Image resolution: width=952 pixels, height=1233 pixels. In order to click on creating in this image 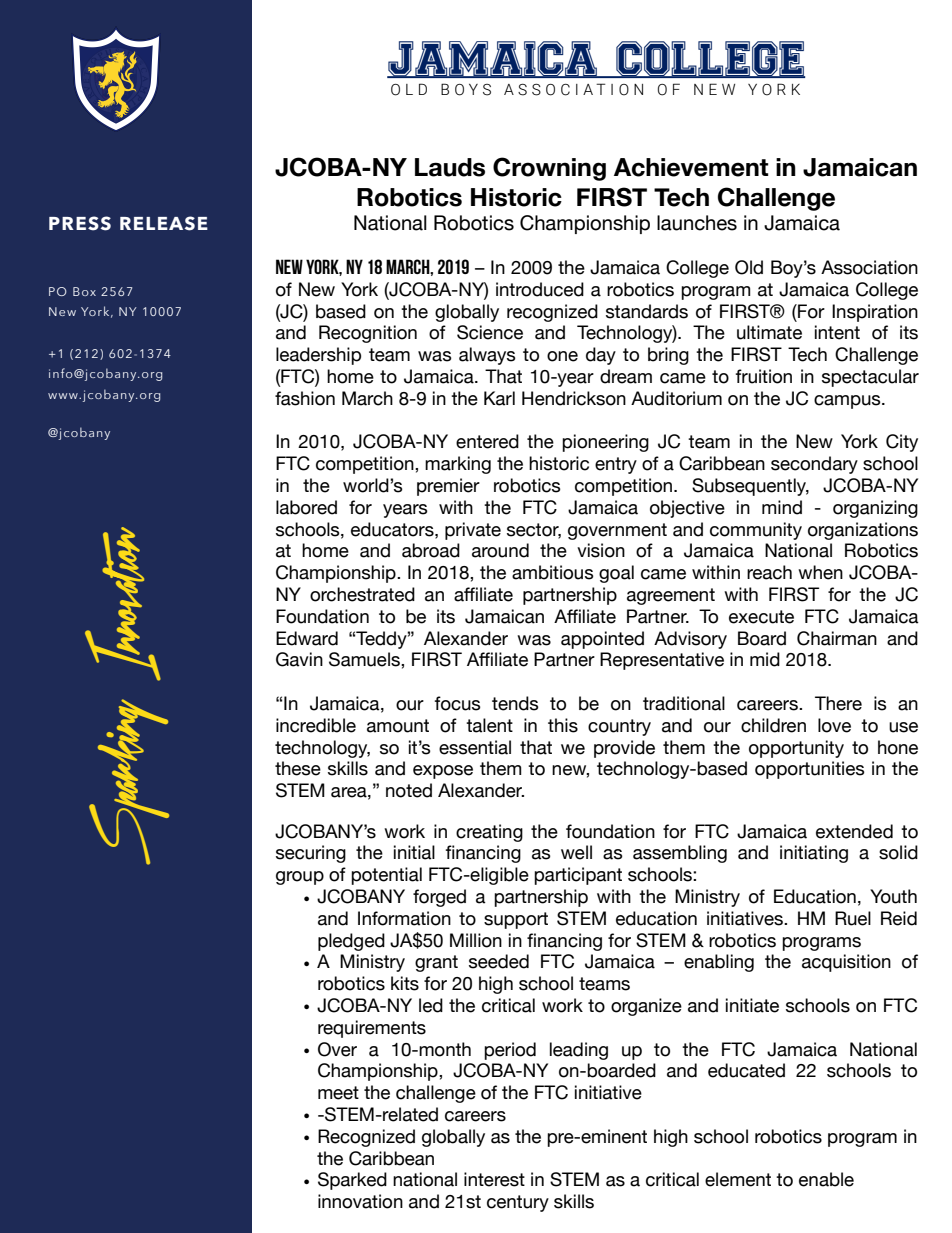, I will do `click(489, 833)`.
